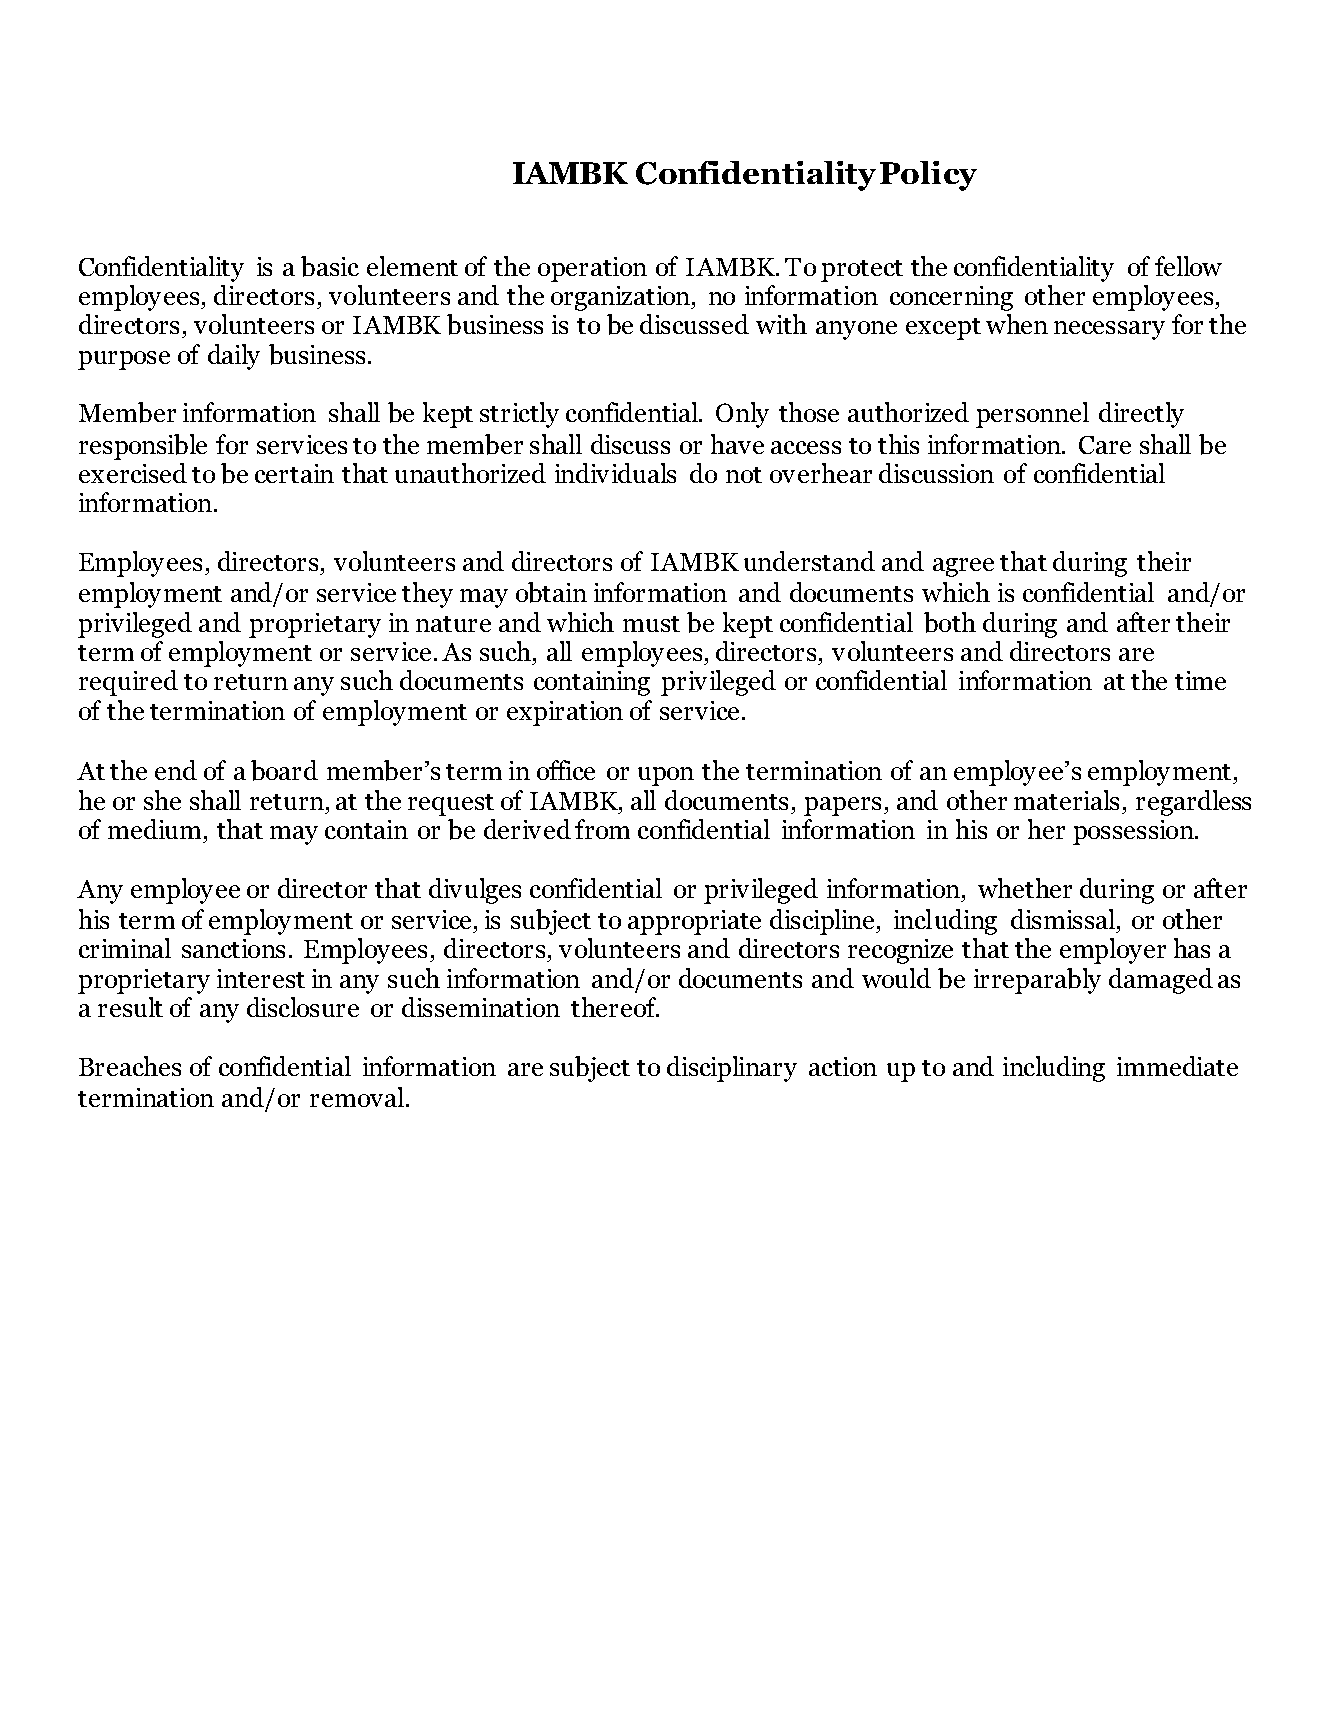 The image size is (1331, 1723). What do you see at coordinates (294, 473) in the screenshot?
I see `certain` at bounding box center [294, 473].
